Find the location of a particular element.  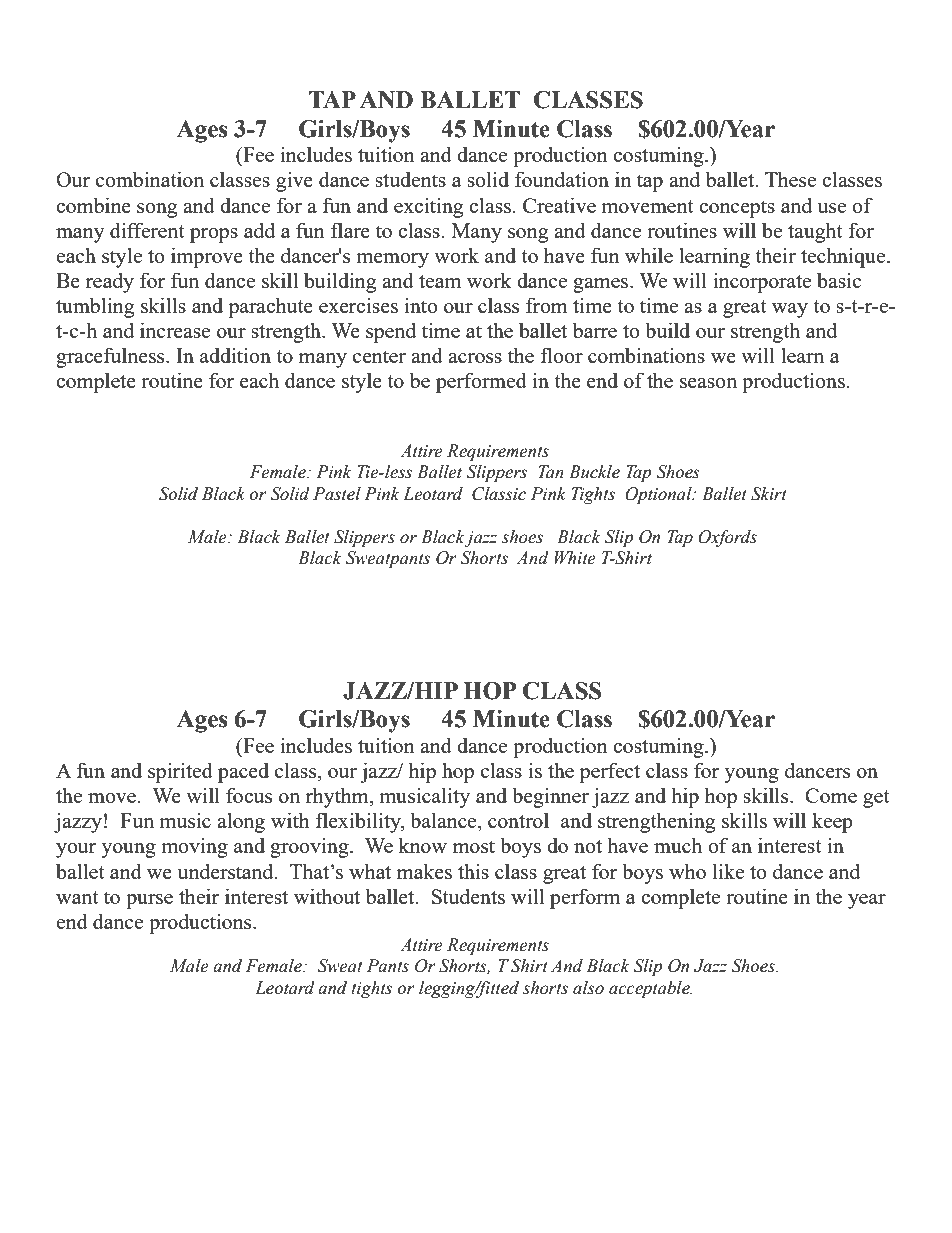

purse is located at coordinates (149, 901).
